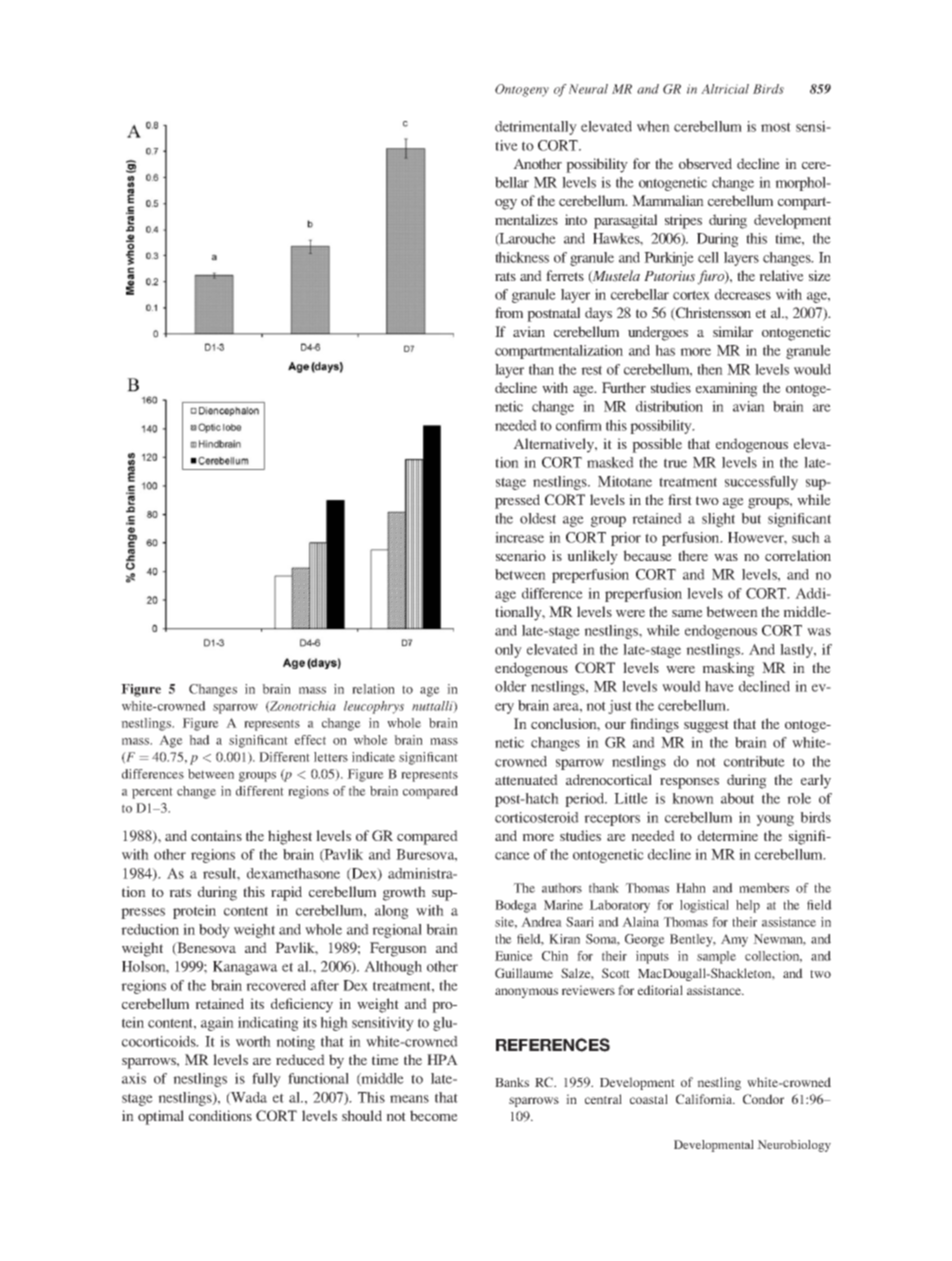 The height and width of the screenshot is (1261, 952). I want to click on from, so click(509, 312).
